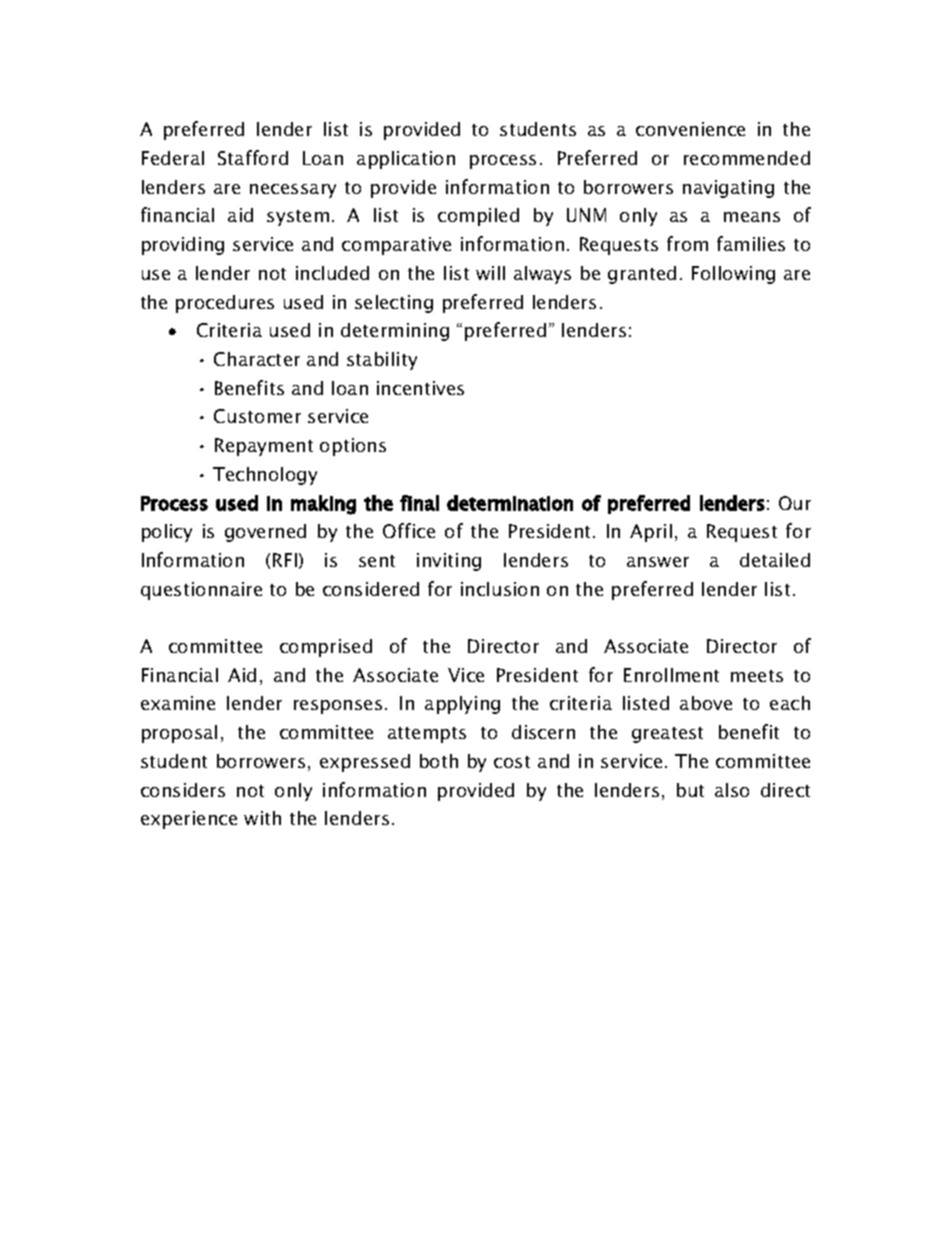  What do you see at coordinates (406, 160) in the screenshot?
I see `application` at bounding box center [406, 160].
